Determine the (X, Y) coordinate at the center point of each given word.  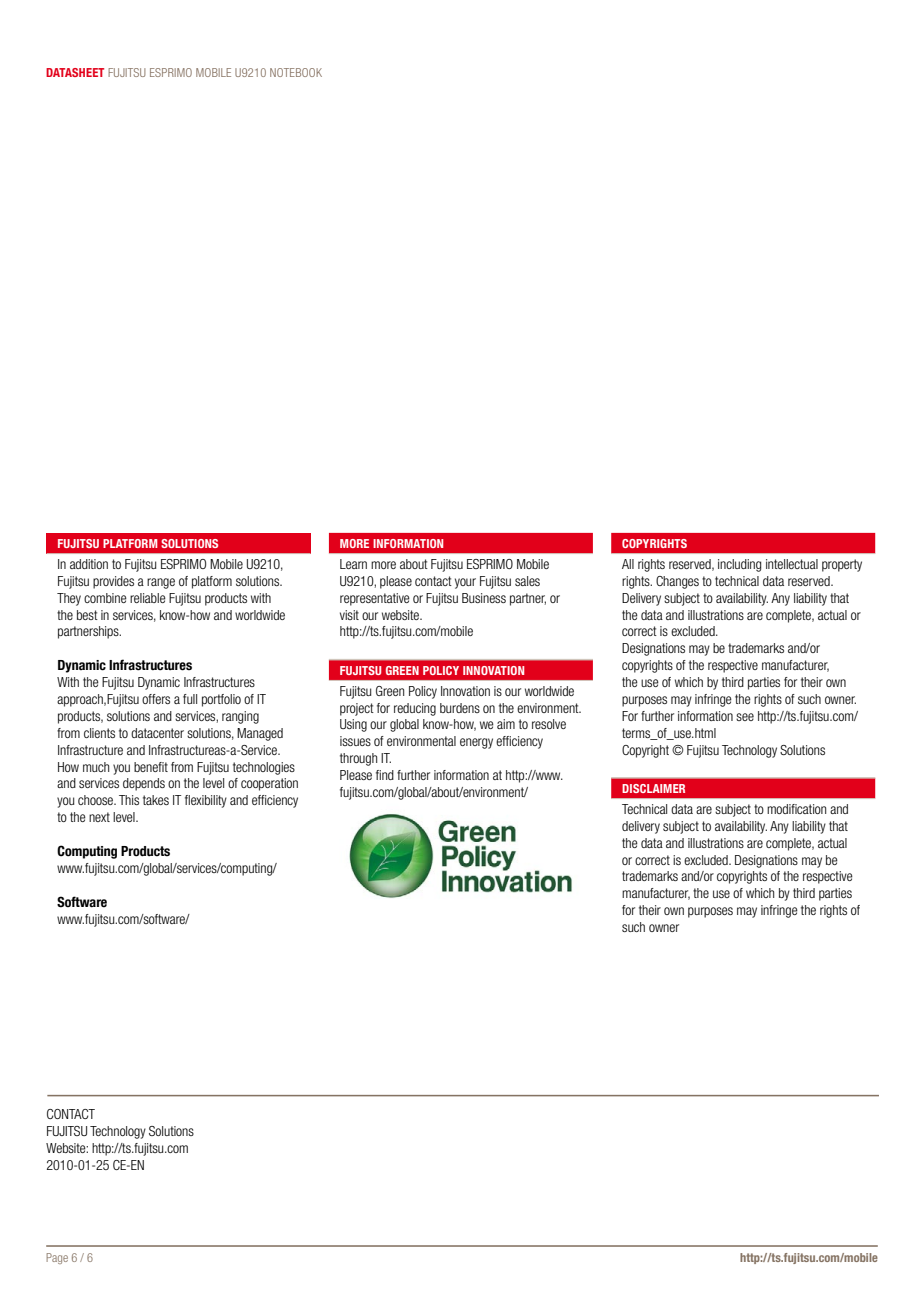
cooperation (269, 784)
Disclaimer (653, 788)
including (739, 565)
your (465, 583)
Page (57, 1258)
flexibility (206, 801)
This (129, 800)
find (385, 775)
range (161, 583)
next (99, 817)
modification (796, 809)
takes (156, 800)
